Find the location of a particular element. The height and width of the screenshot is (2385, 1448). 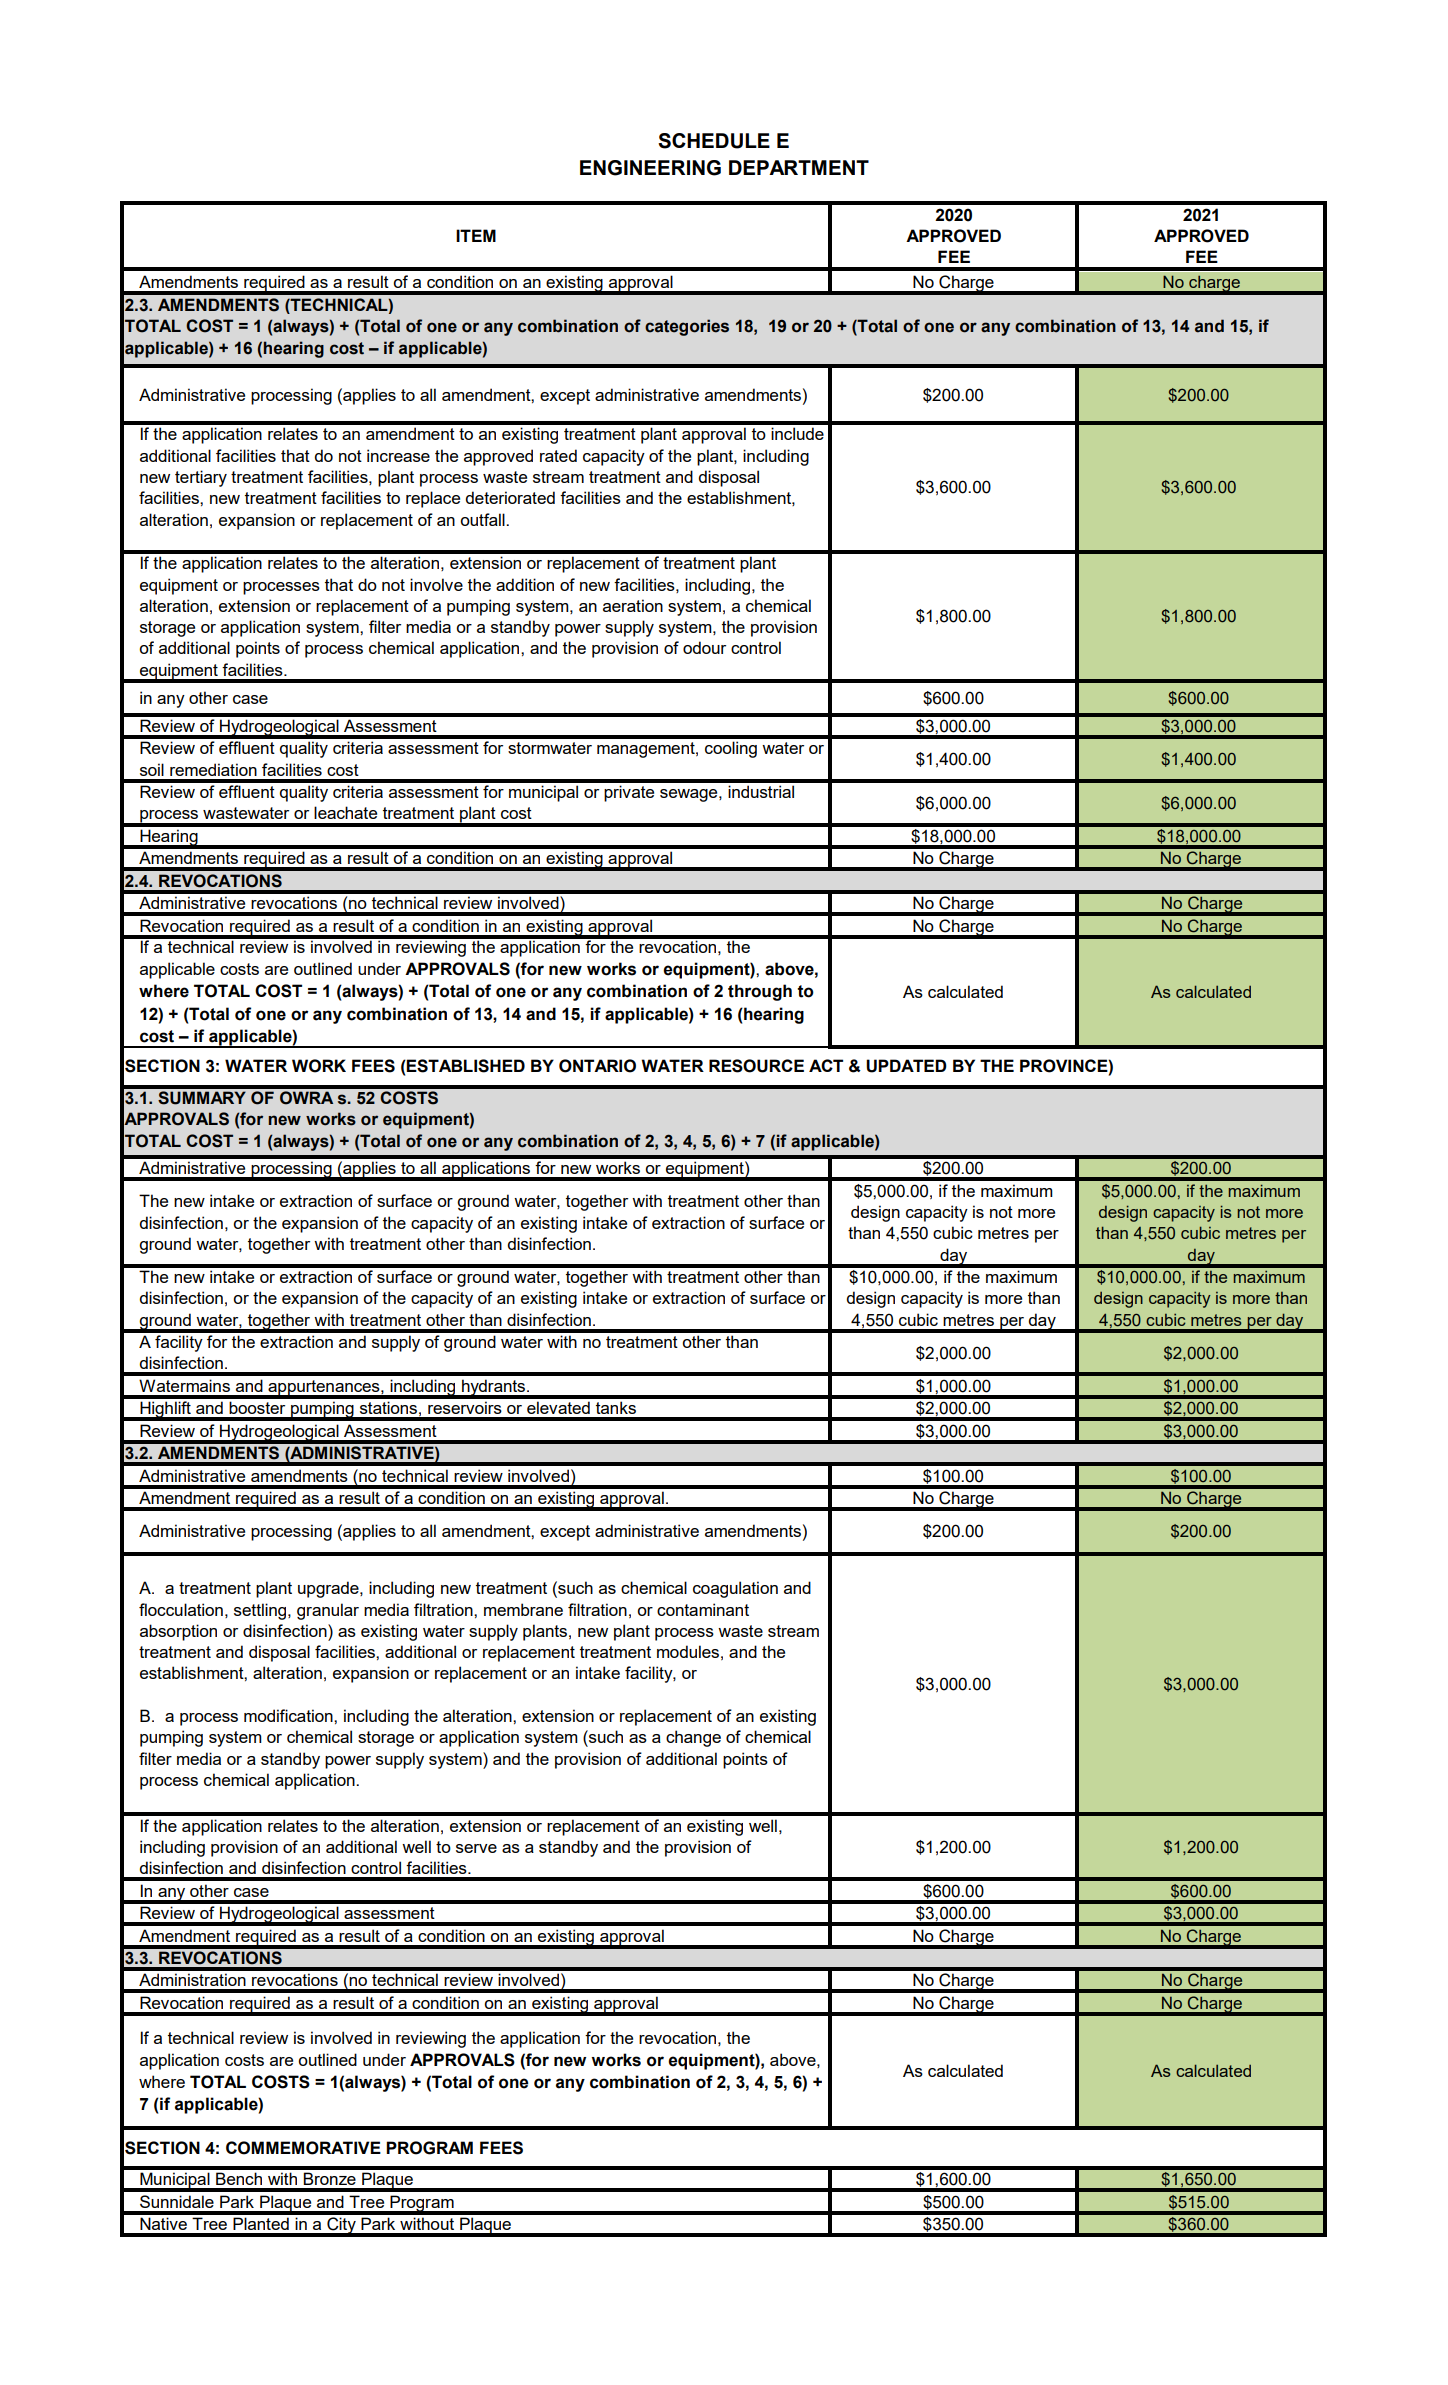

settling is located at coordinates (261, 1611).
